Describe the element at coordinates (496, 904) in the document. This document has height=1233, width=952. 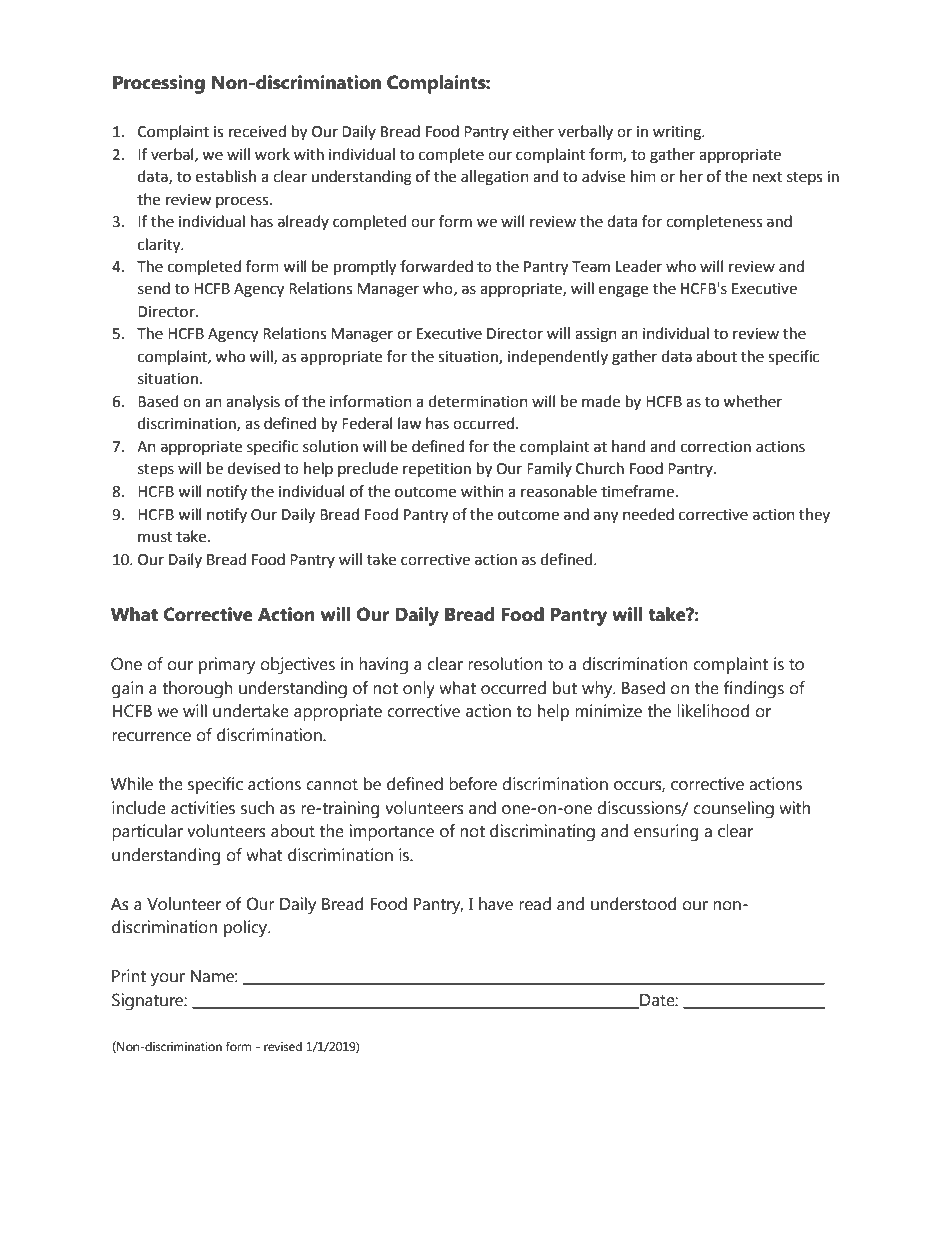
I see `have` at that location.
